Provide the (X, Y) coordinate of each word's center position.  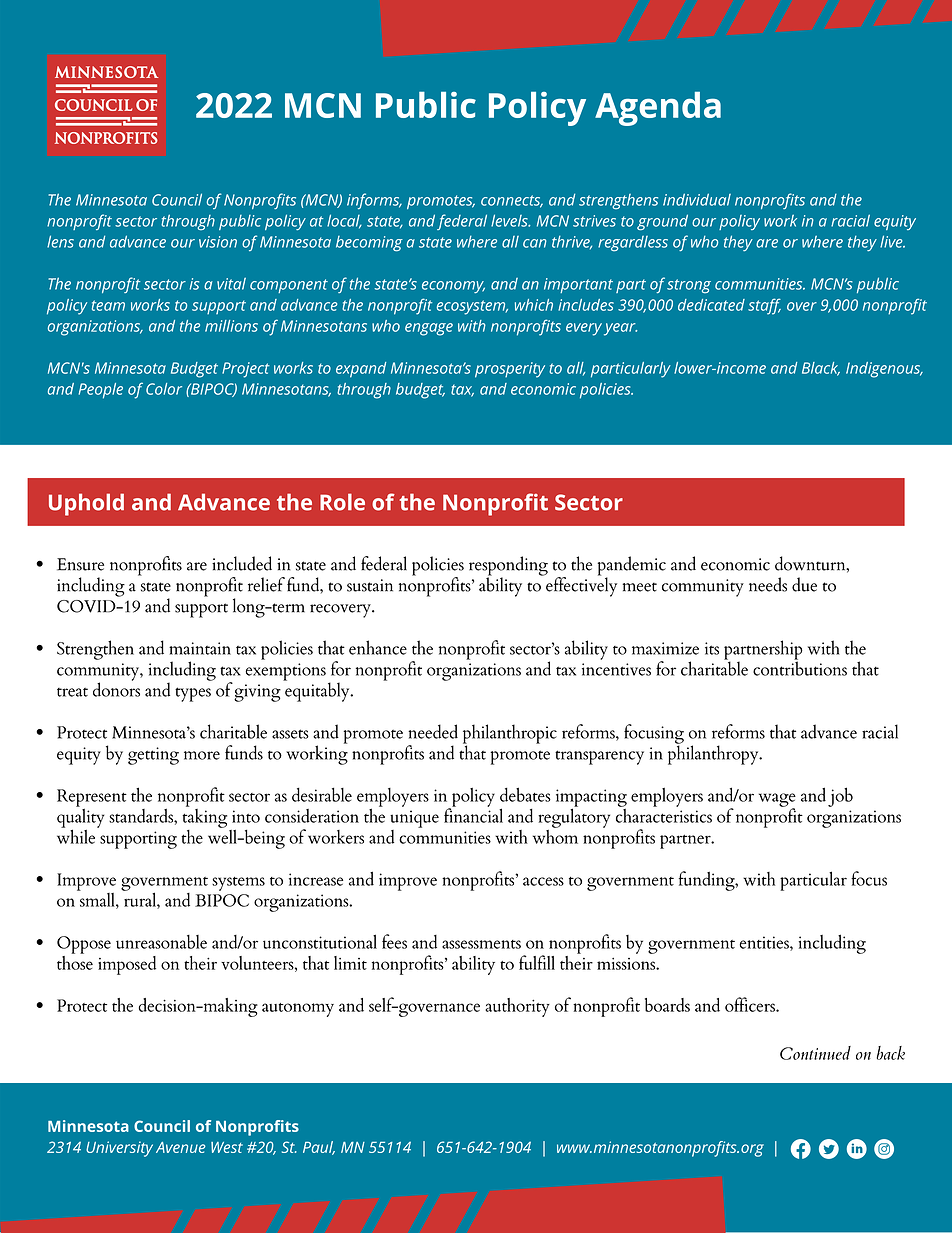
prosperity (510, 370)
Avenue (181, 1147)
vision (218, 242)
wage (777, 801)
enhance (378, 647)
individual (697, 199)
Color (164, 389)
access (543, 881)
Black (821, 369)
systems (238, 884)
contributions (800, 667)
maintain (200, 648)
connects (512, 201)
